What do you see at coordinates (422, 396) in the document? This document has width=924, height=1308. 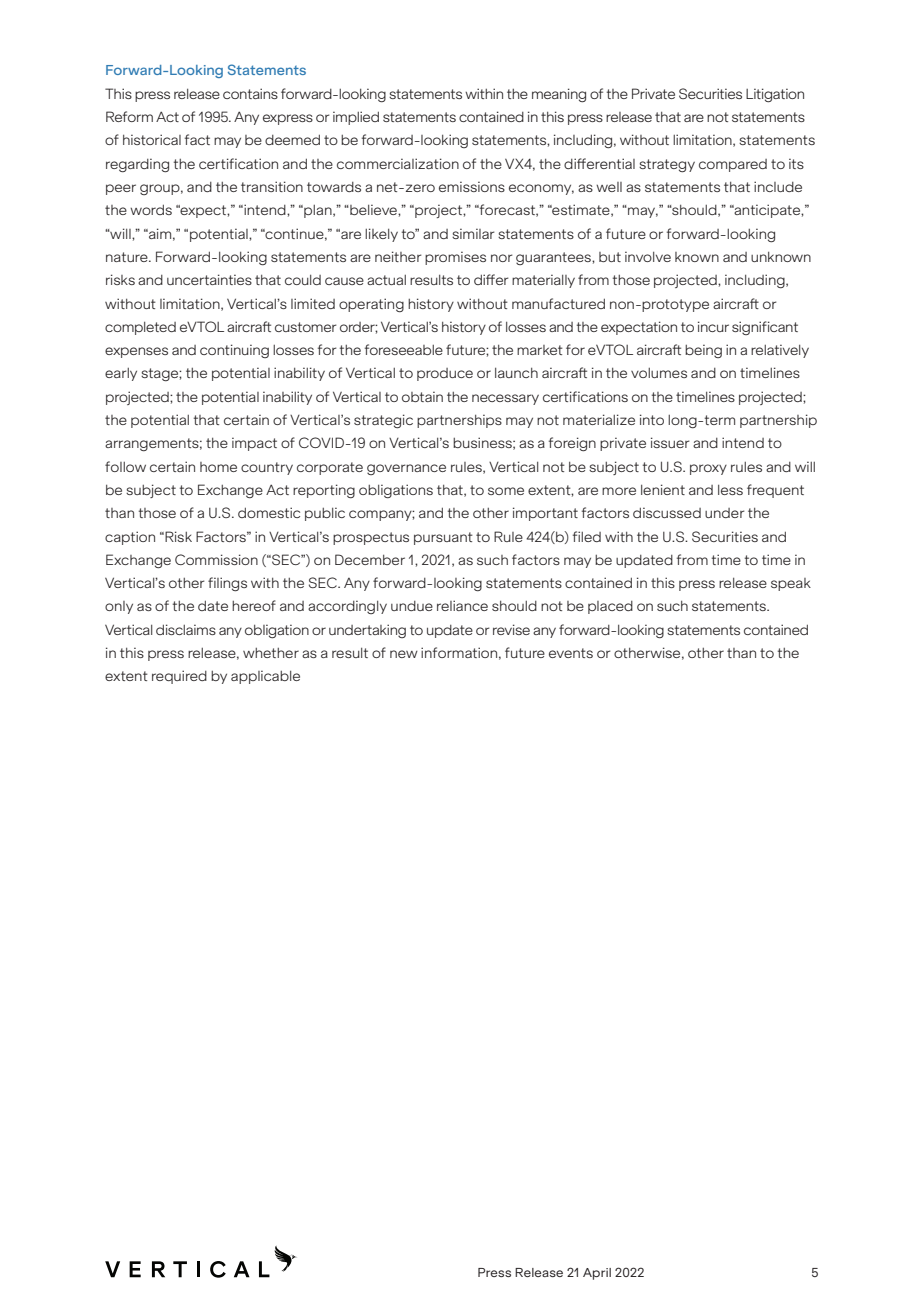 I see `obtain` at bounding box center [422, 396].
